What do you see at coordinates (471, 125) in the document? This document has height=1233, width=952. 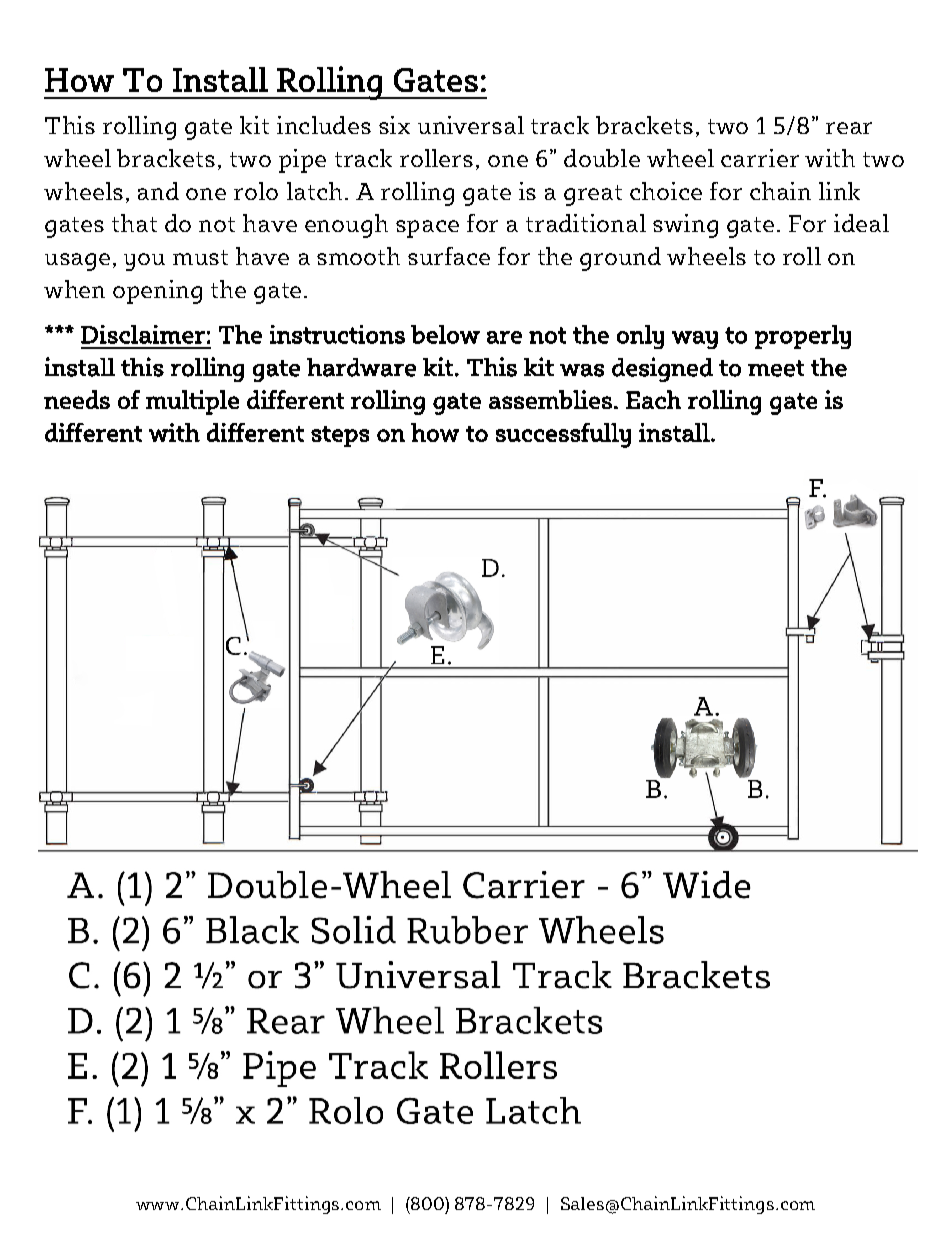 I see `universal` at bounding box center [471, 125].
